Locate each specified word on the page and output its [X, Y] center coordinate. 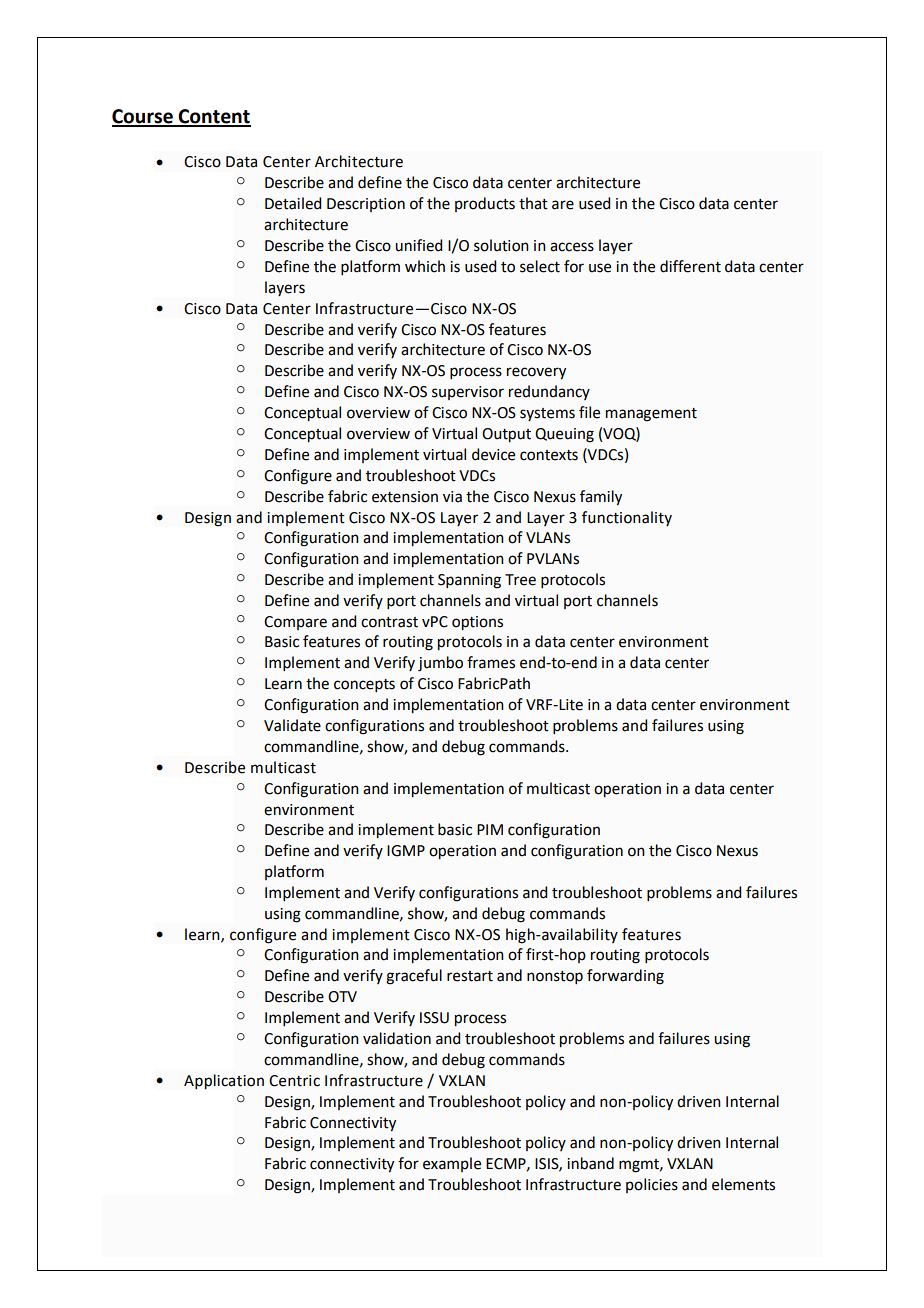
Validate [292, 725]
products [485, 204]
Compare [295, 623]
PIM [490, 829]
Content [213, 117]
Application [224, 1082]
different [690, 266]
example [452, 1164]
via [452, 497]
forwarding [625, 977]
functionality [627, 518]
